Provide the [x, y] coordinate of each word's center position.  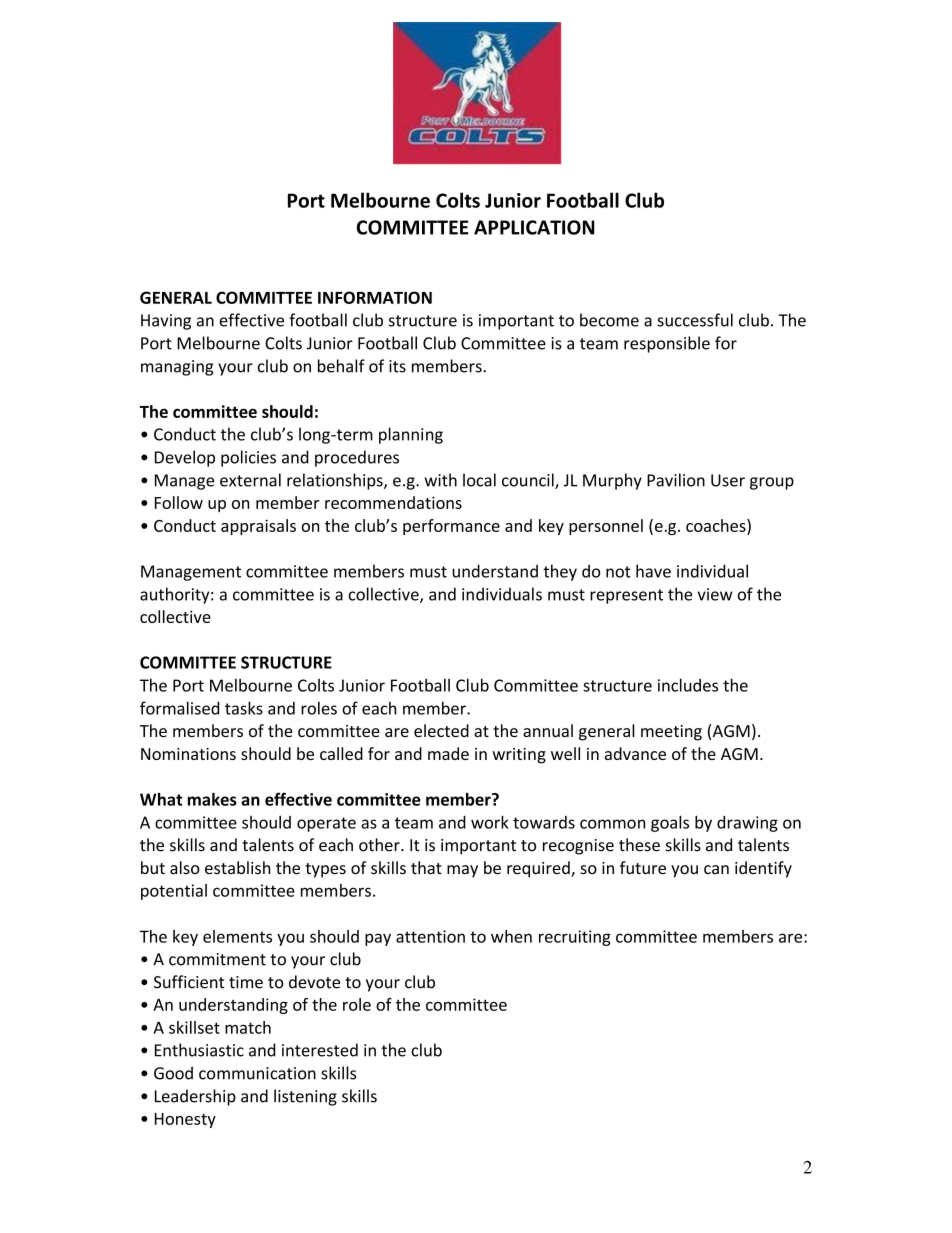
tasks [244, 708]
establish [237, 868]
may [462, 871]
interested [320, 1050]
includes [688, 685]
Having [166, 322]
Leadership [195, 1097]
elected [441, 730]
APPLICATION [534, 227]
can [716, 869]
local [479, 480]
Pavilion [676, 480]
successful [695, 320]
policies [248, 458]
